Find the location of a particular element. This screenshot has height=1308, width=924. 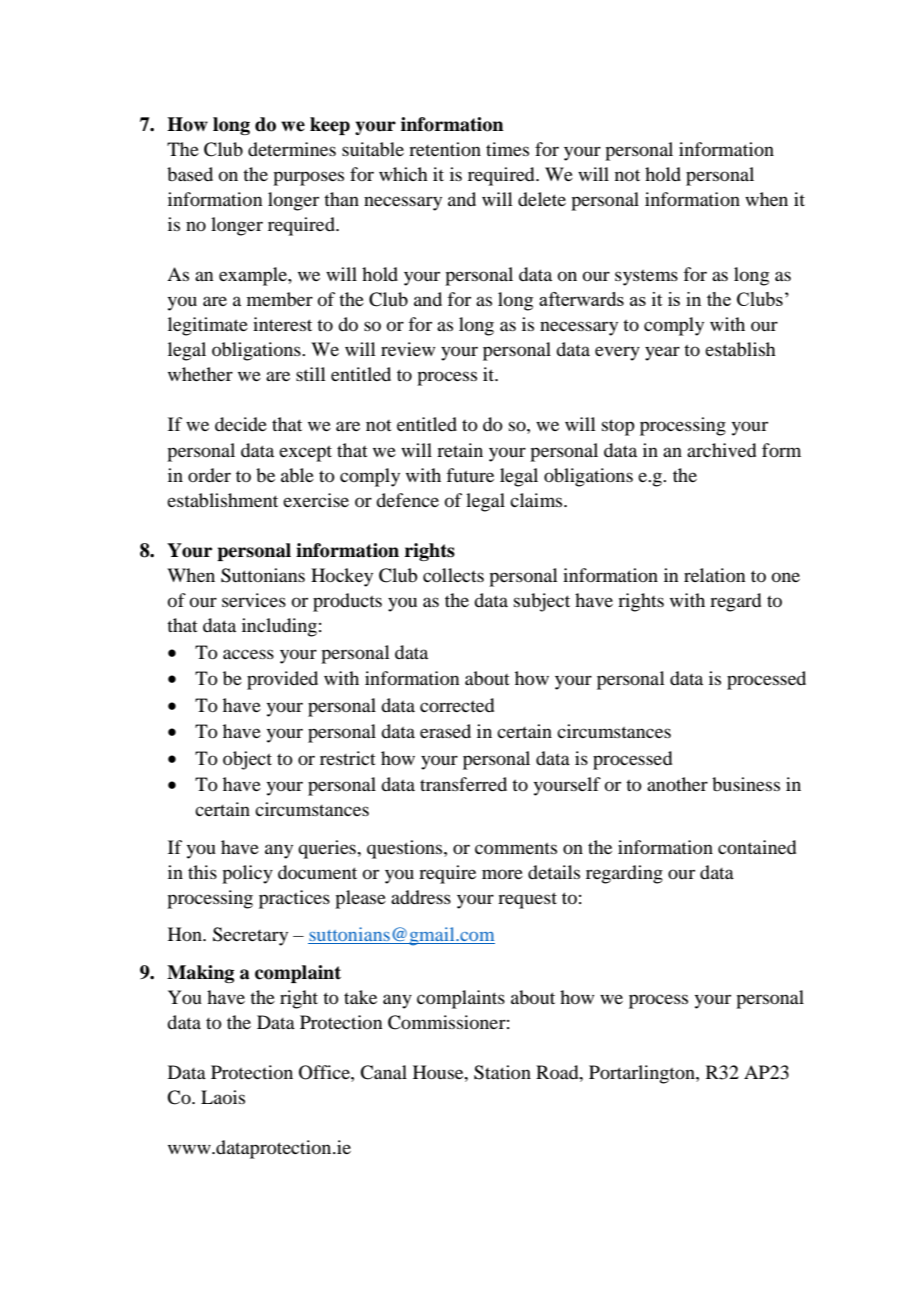

retain is located at coordinates (460, 450).
